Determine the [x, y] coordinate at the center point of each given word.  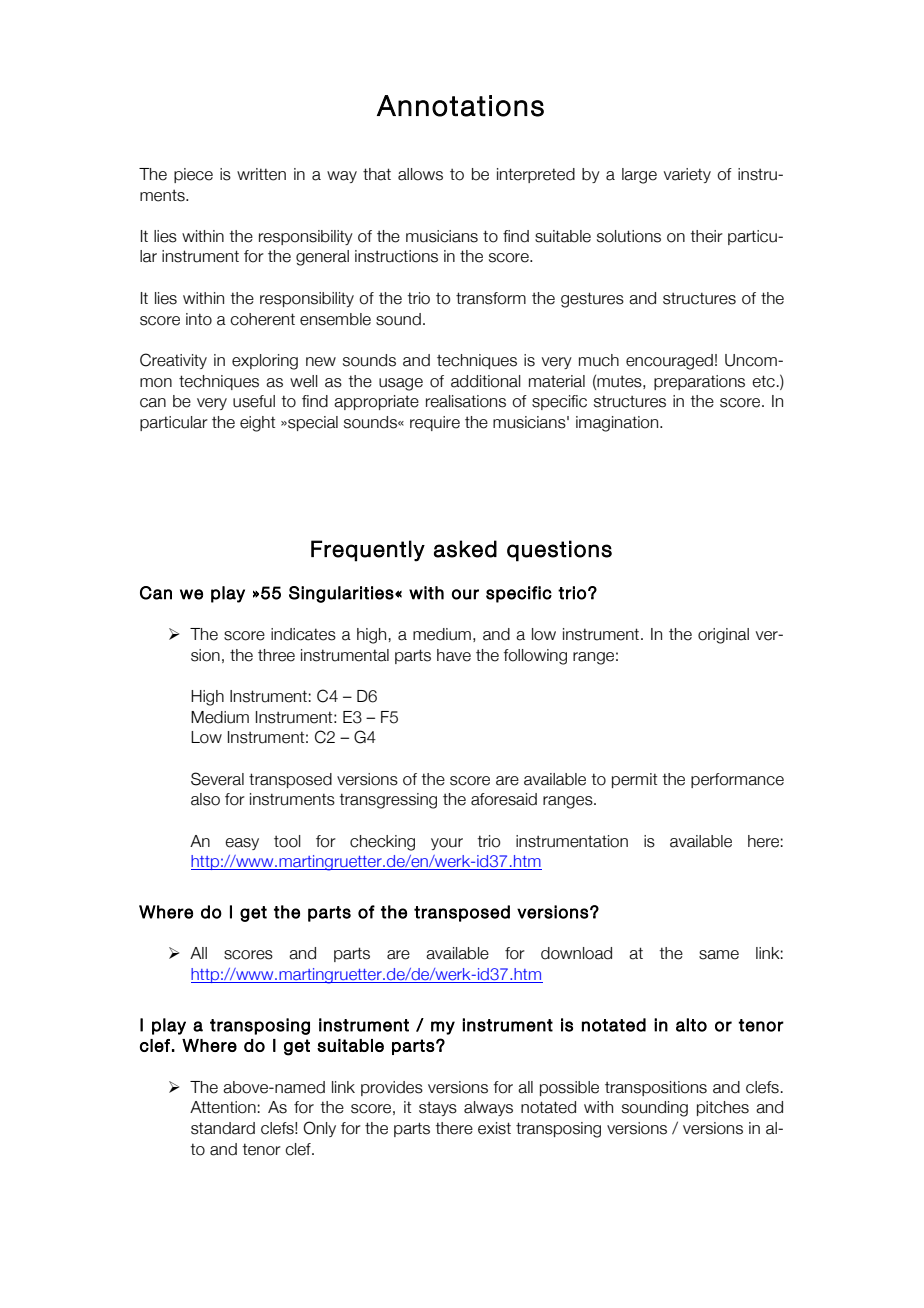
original [723, 636]
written [261, 174]
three [276, 655]
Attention [223, 1107]
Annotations [460, 106]
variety [687, 175]
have [454, 655]
